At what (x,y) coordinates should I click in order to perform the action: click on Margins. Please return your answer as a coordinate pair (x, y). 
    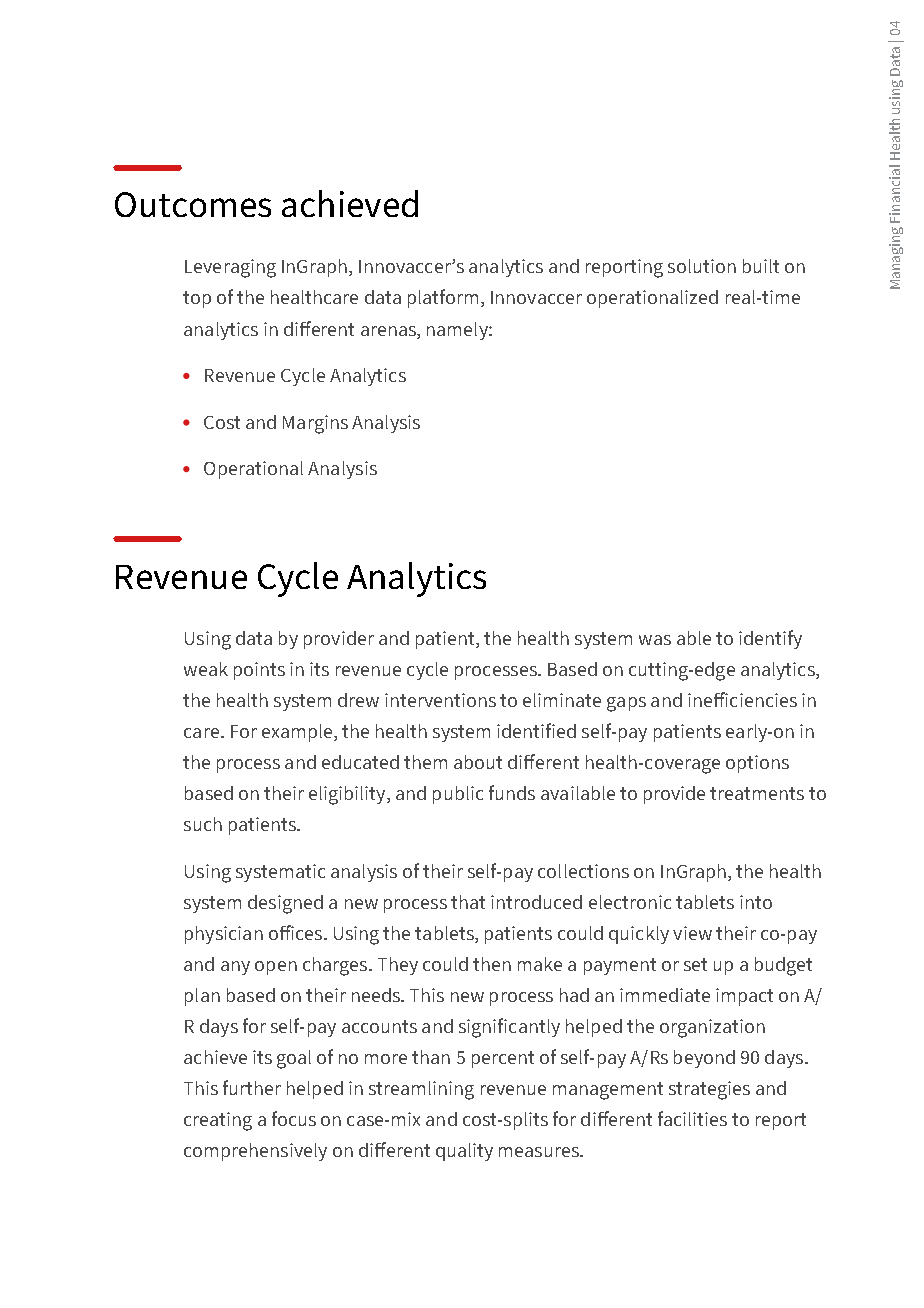
    Looking at the image, I should click on (315, 424).
